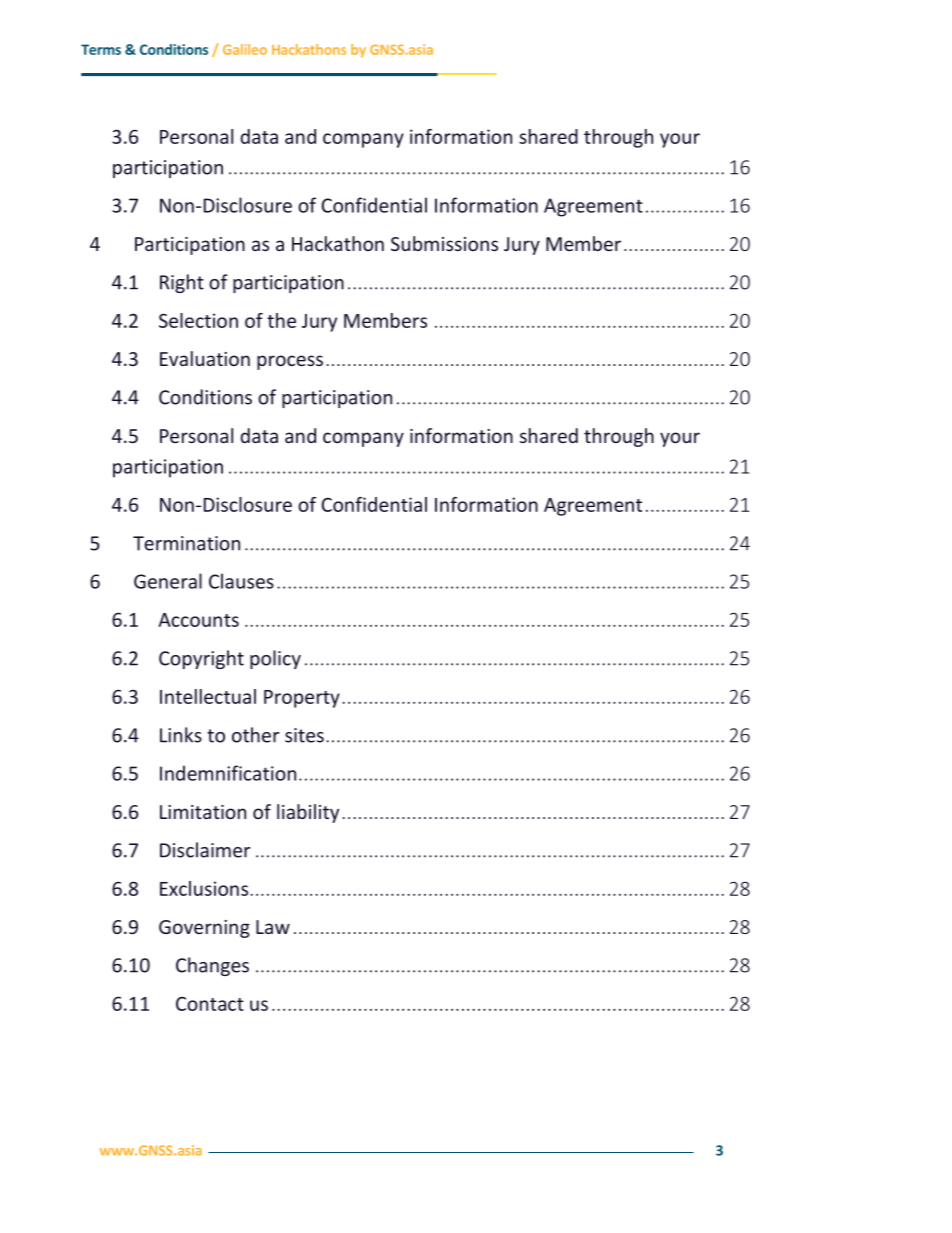 The image size is (952, 1233). I want to click on Submissions, so click(444, 243).
